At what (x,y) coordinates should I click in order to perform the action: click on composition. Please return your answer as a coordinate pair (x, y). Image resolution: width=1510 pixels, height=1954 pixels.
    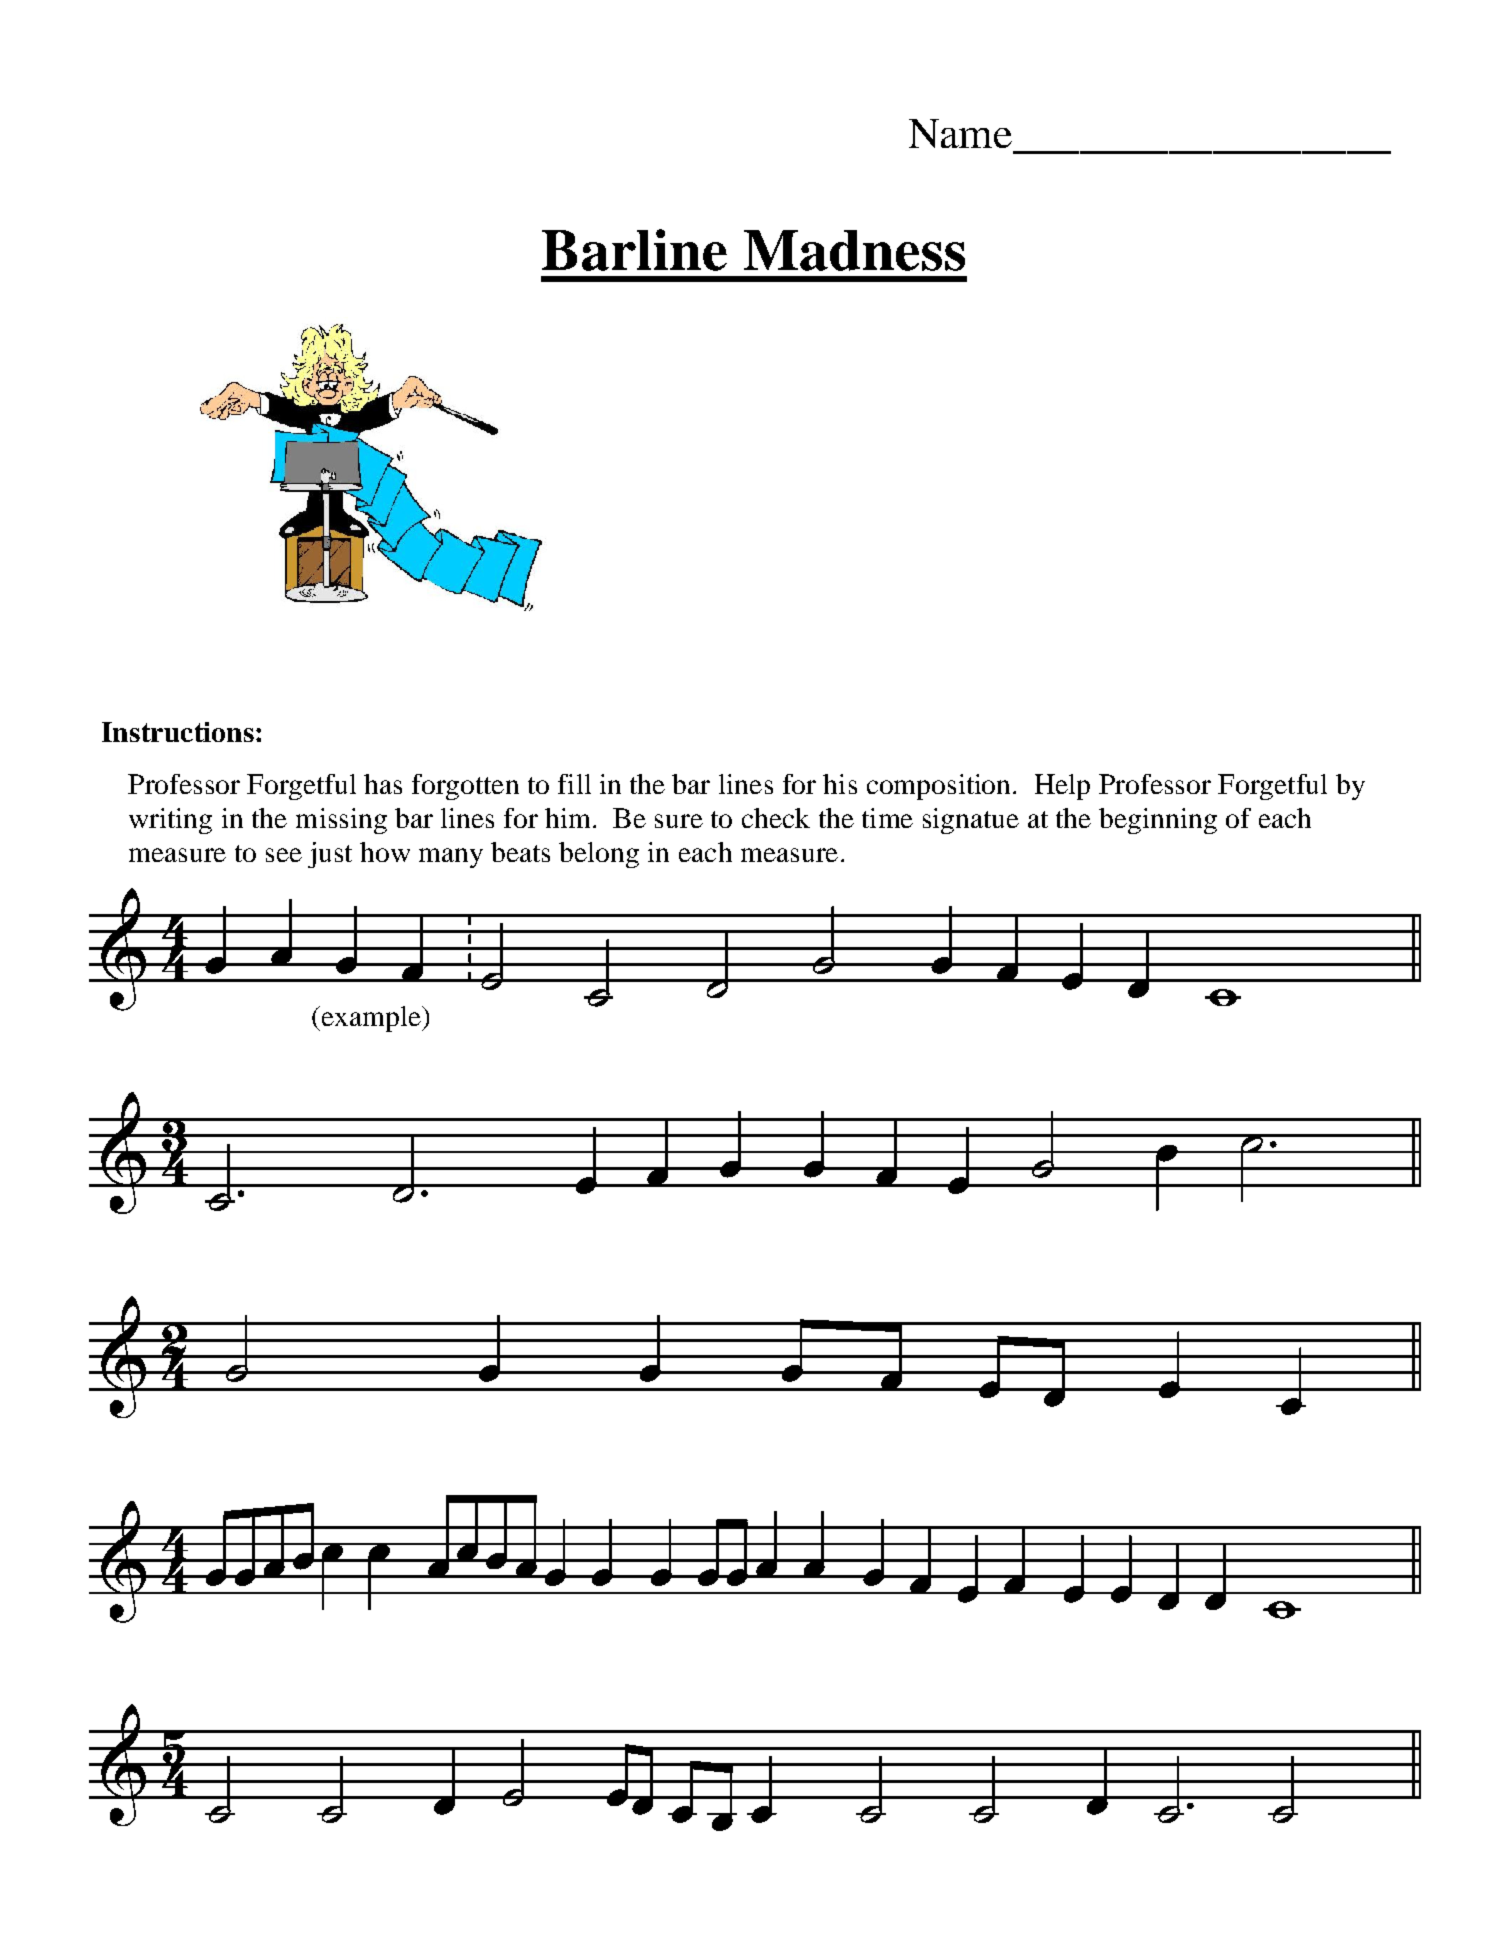
    Looking at the image, I should click on (940, 787).
